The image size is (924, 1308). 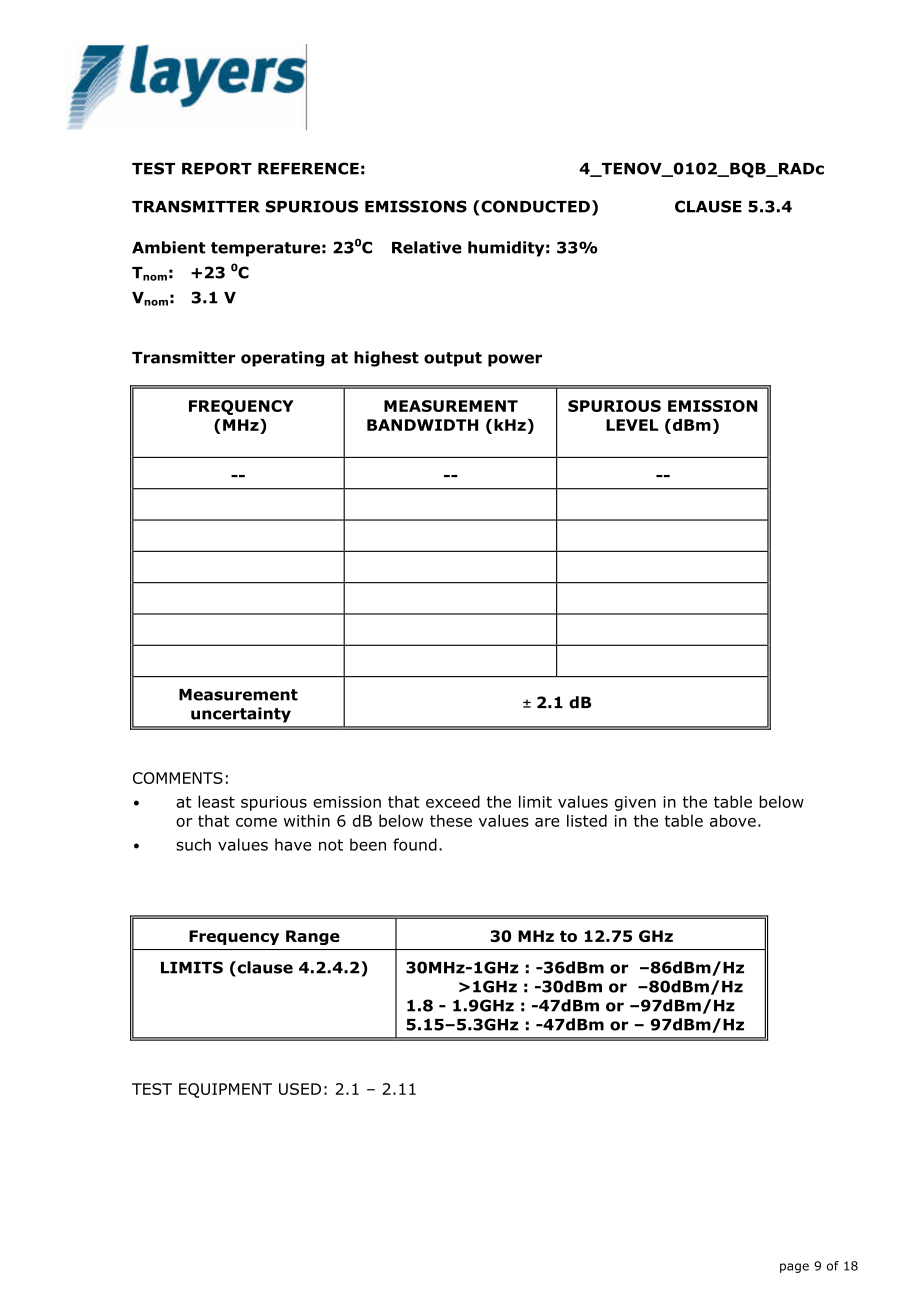 I want to click on exceed, so click(x=453, y=801).
